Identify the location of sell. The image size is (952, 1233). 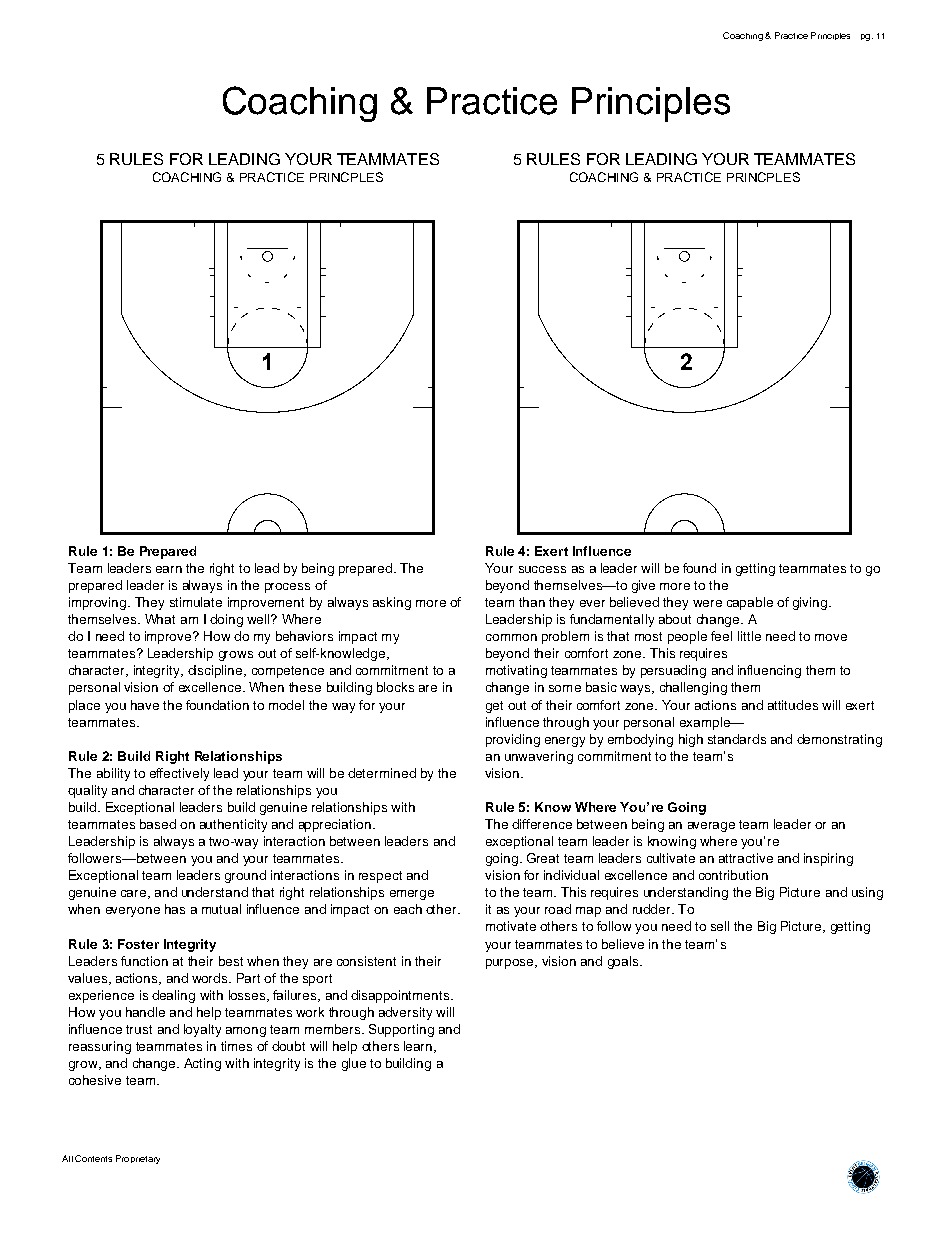
(720, 926).
